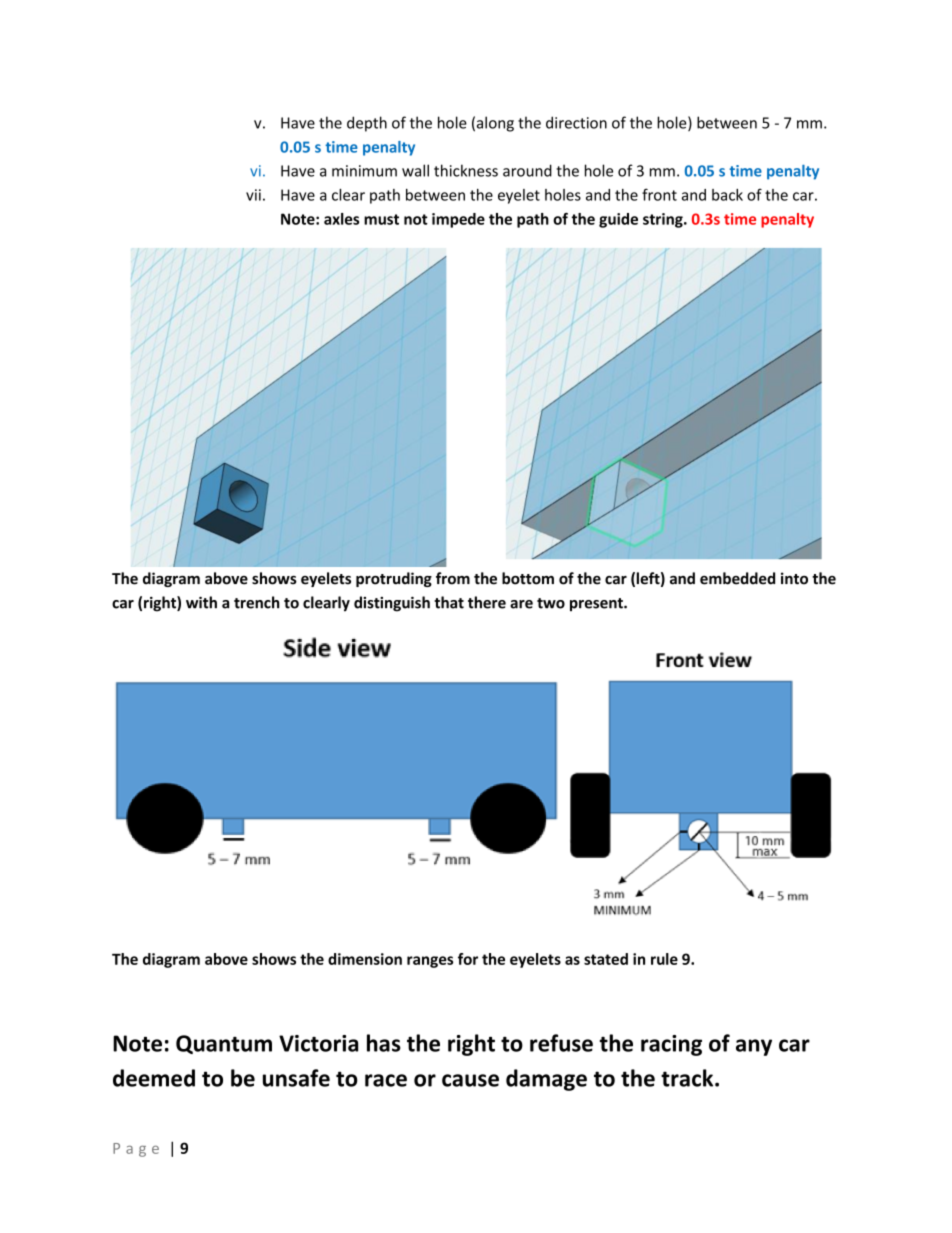  I want to click on Quantum, so click(224, 1044).
